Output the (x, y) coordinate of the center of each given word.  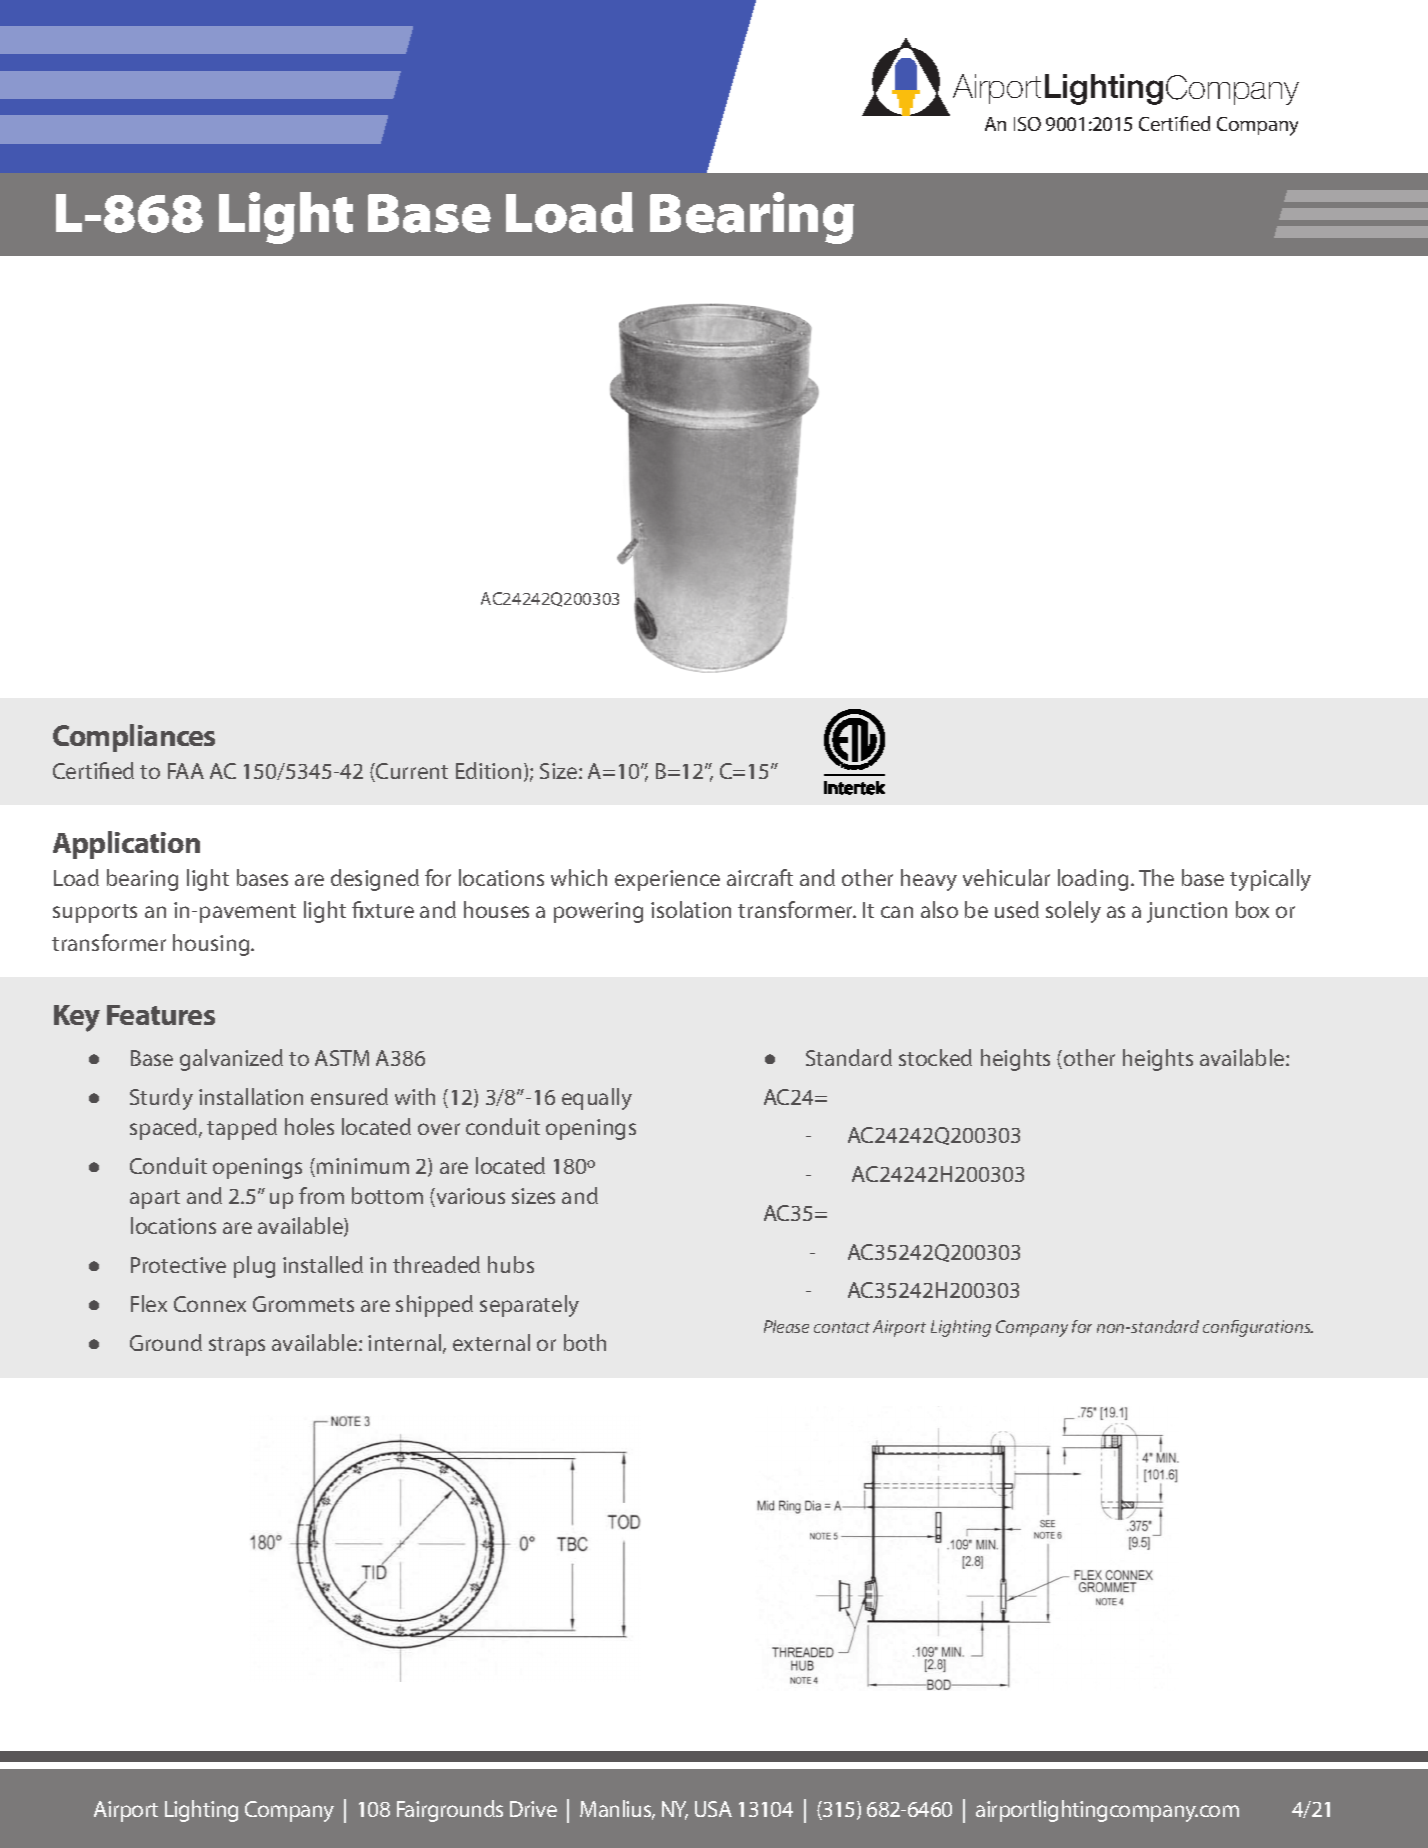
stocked (935, 1057)
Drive (533, 1809)
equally (597, 1099)
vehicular (1006, 877)
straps (237, 1346)
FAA (186, 771)
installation (251, 1096)
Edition (488, 770)
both (585, 1342)
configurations (1258, 1328)
